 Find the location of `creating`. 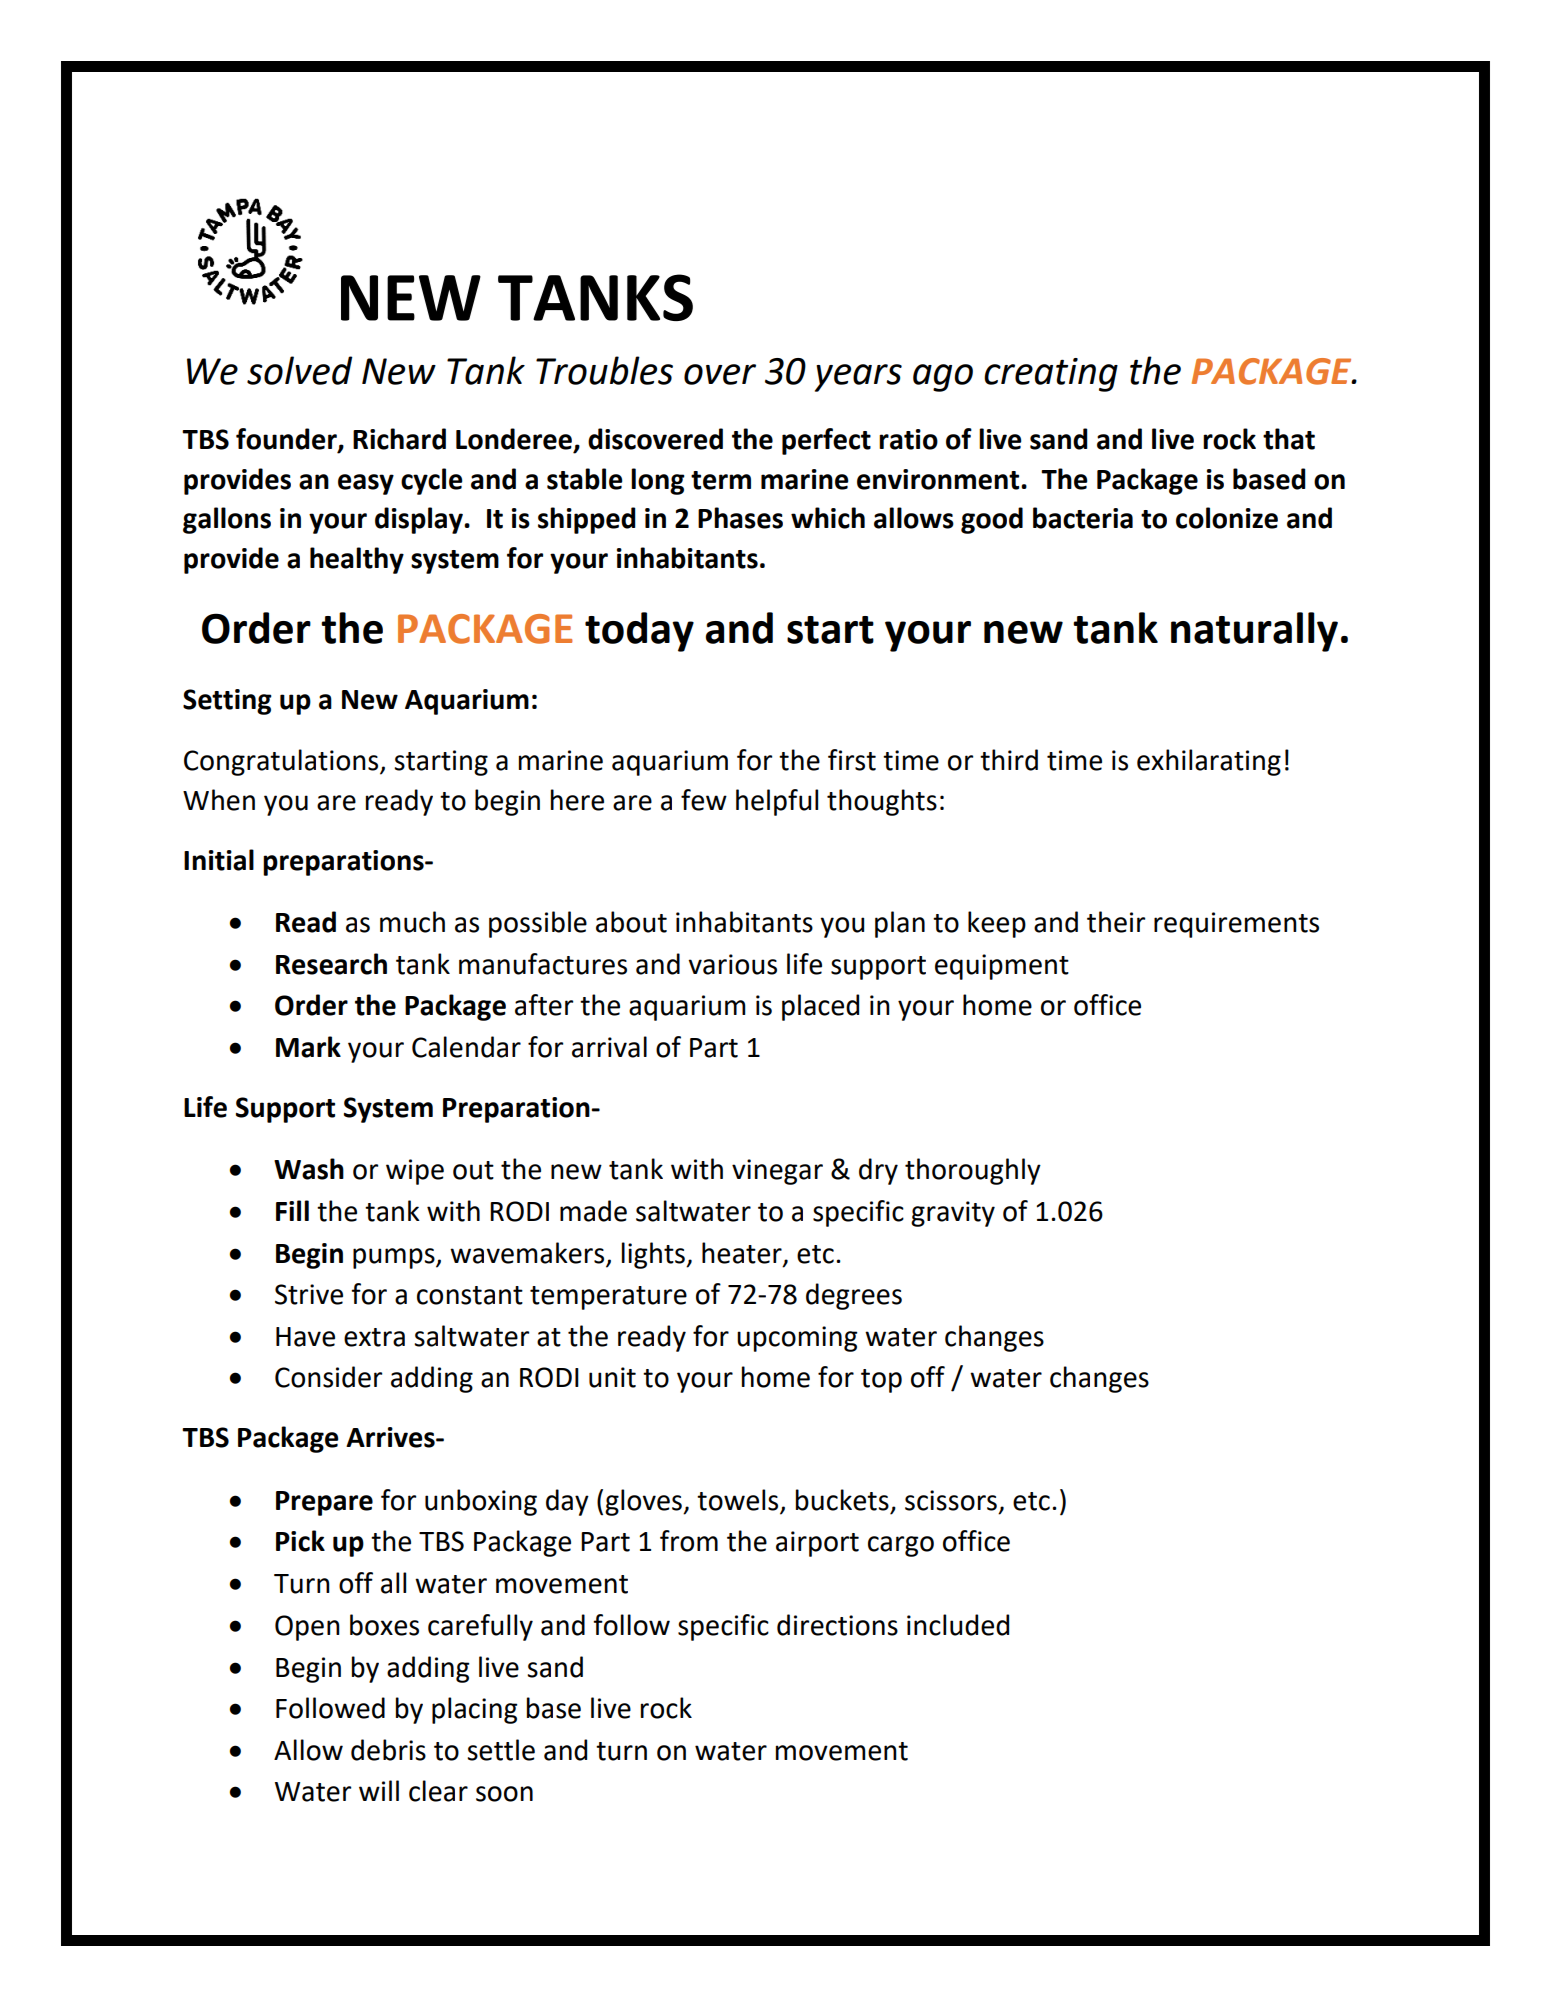

creating is located at coordinates (1051, 375).
